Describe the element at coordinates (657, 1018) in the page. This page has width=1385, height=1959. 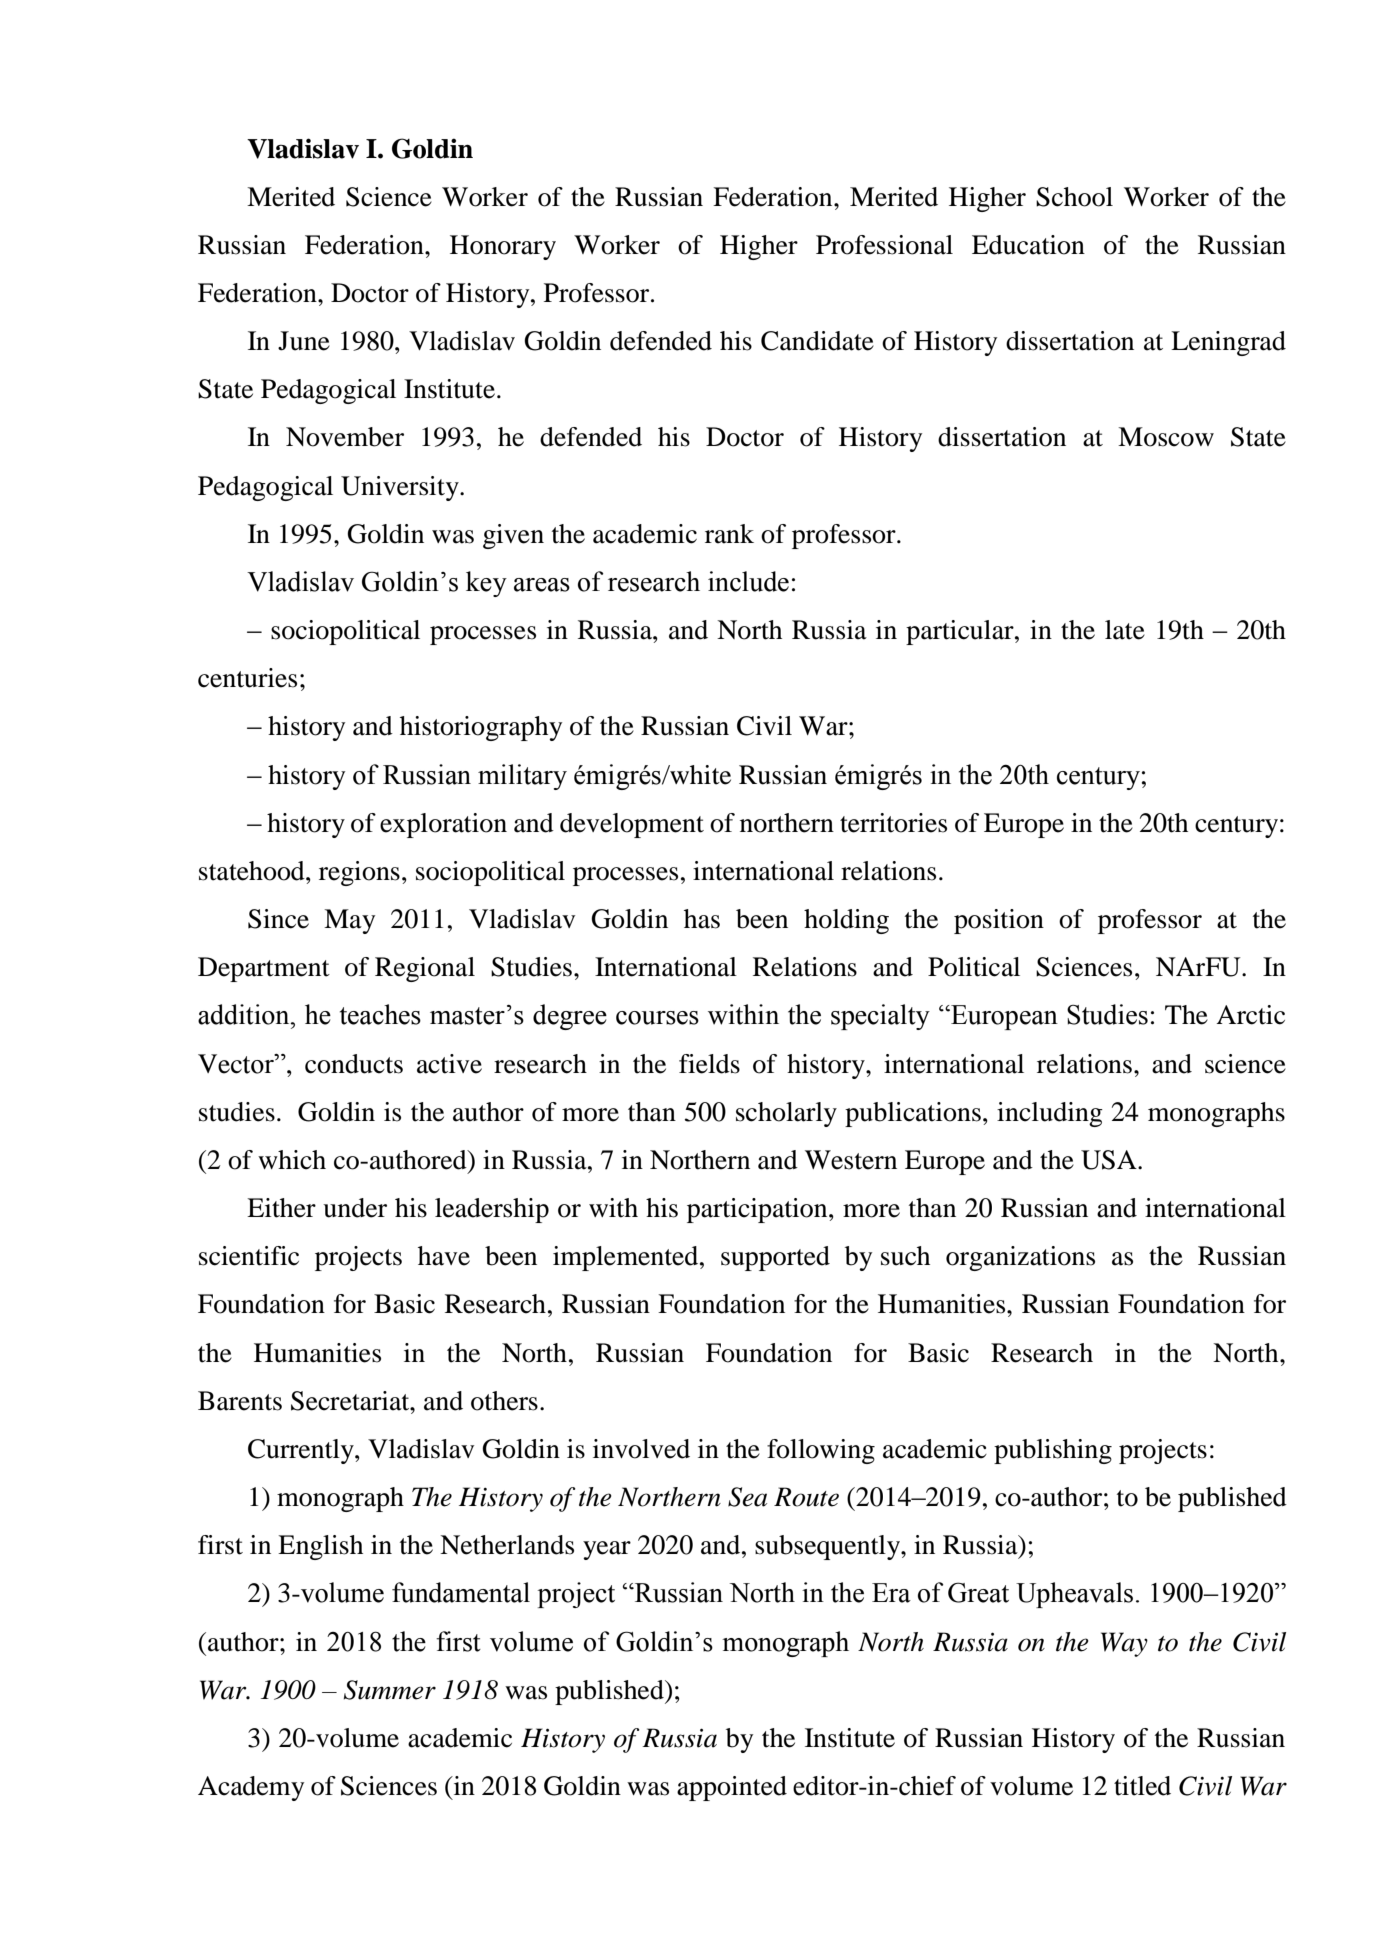
I see `courses` at that location.
